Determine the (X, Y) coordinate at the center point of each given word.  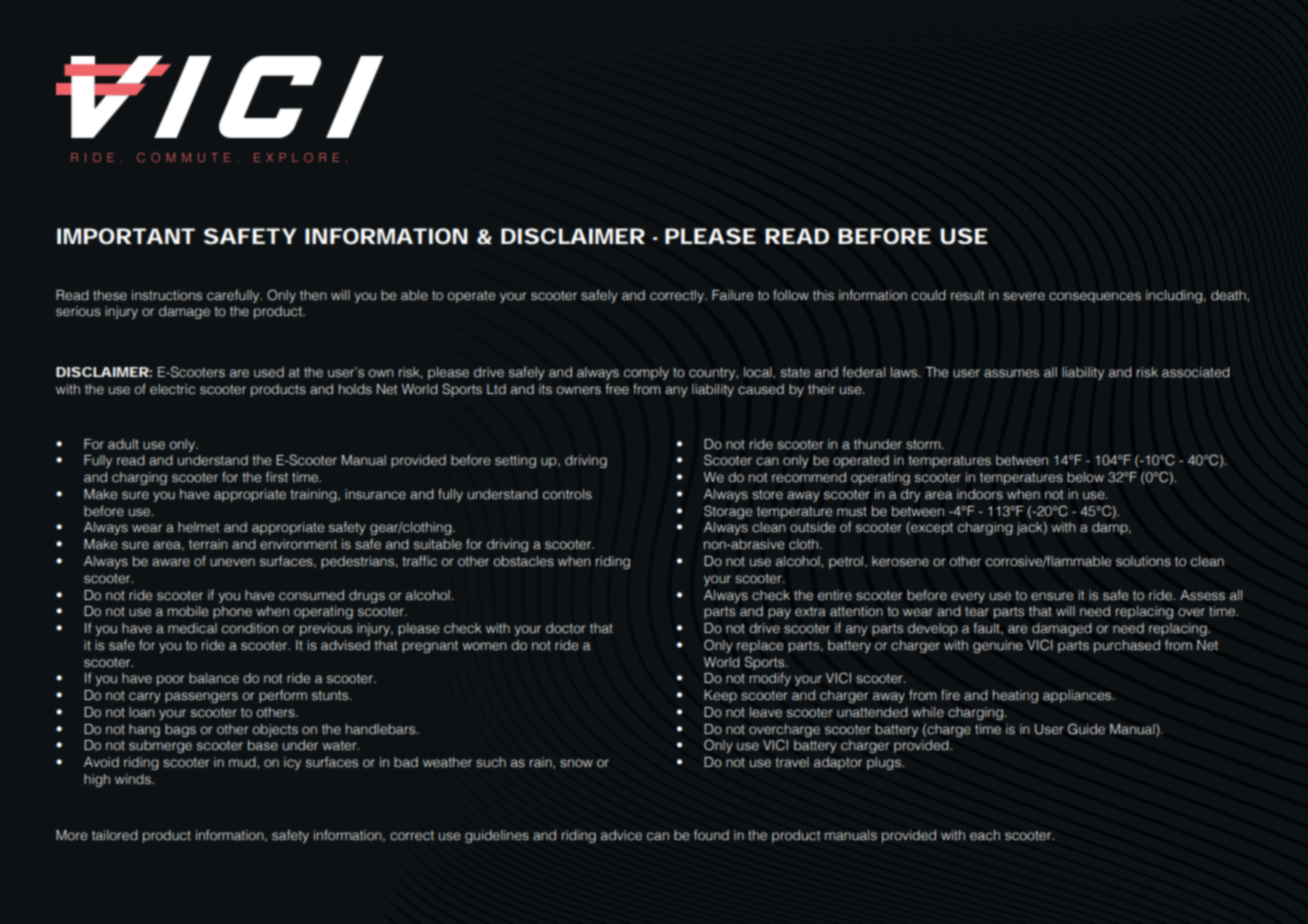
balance (214, 678)
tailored (115, 835)
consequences (1095, 297)
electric (172, 389)
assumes (1011, 373)
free (617, 389)
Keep (720, 696)
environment (298, 544)
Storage (728, 512)
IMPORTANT (126, 236)
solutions (1143, 561)
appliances (1078, 696)
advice (621, 835)
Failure (732, 295)
